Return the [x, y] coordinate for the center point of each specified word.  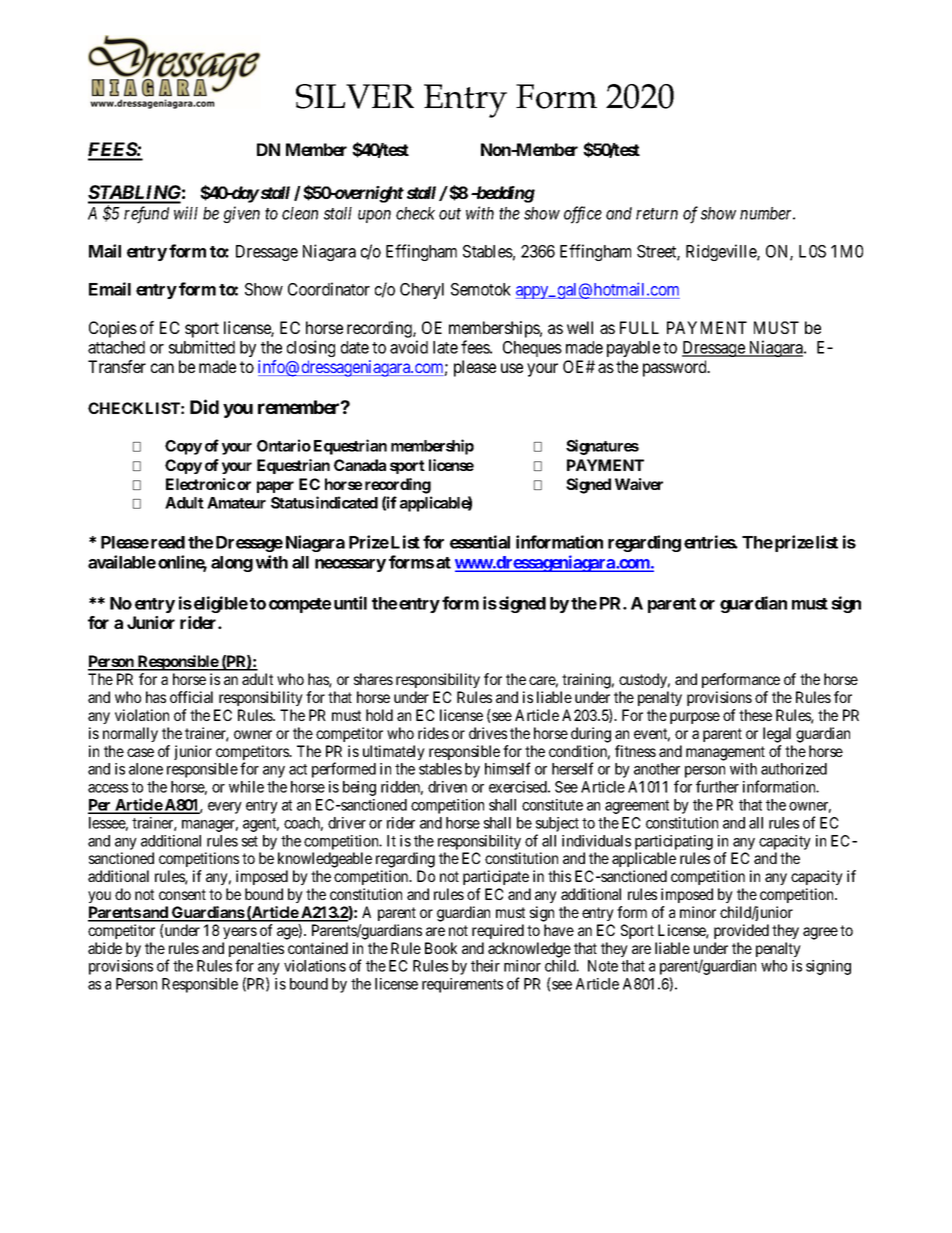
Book [441, 948]
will [186, 213]
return [657, 214]
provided [741, 931]
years [240, 933]
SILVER [355, 96]
